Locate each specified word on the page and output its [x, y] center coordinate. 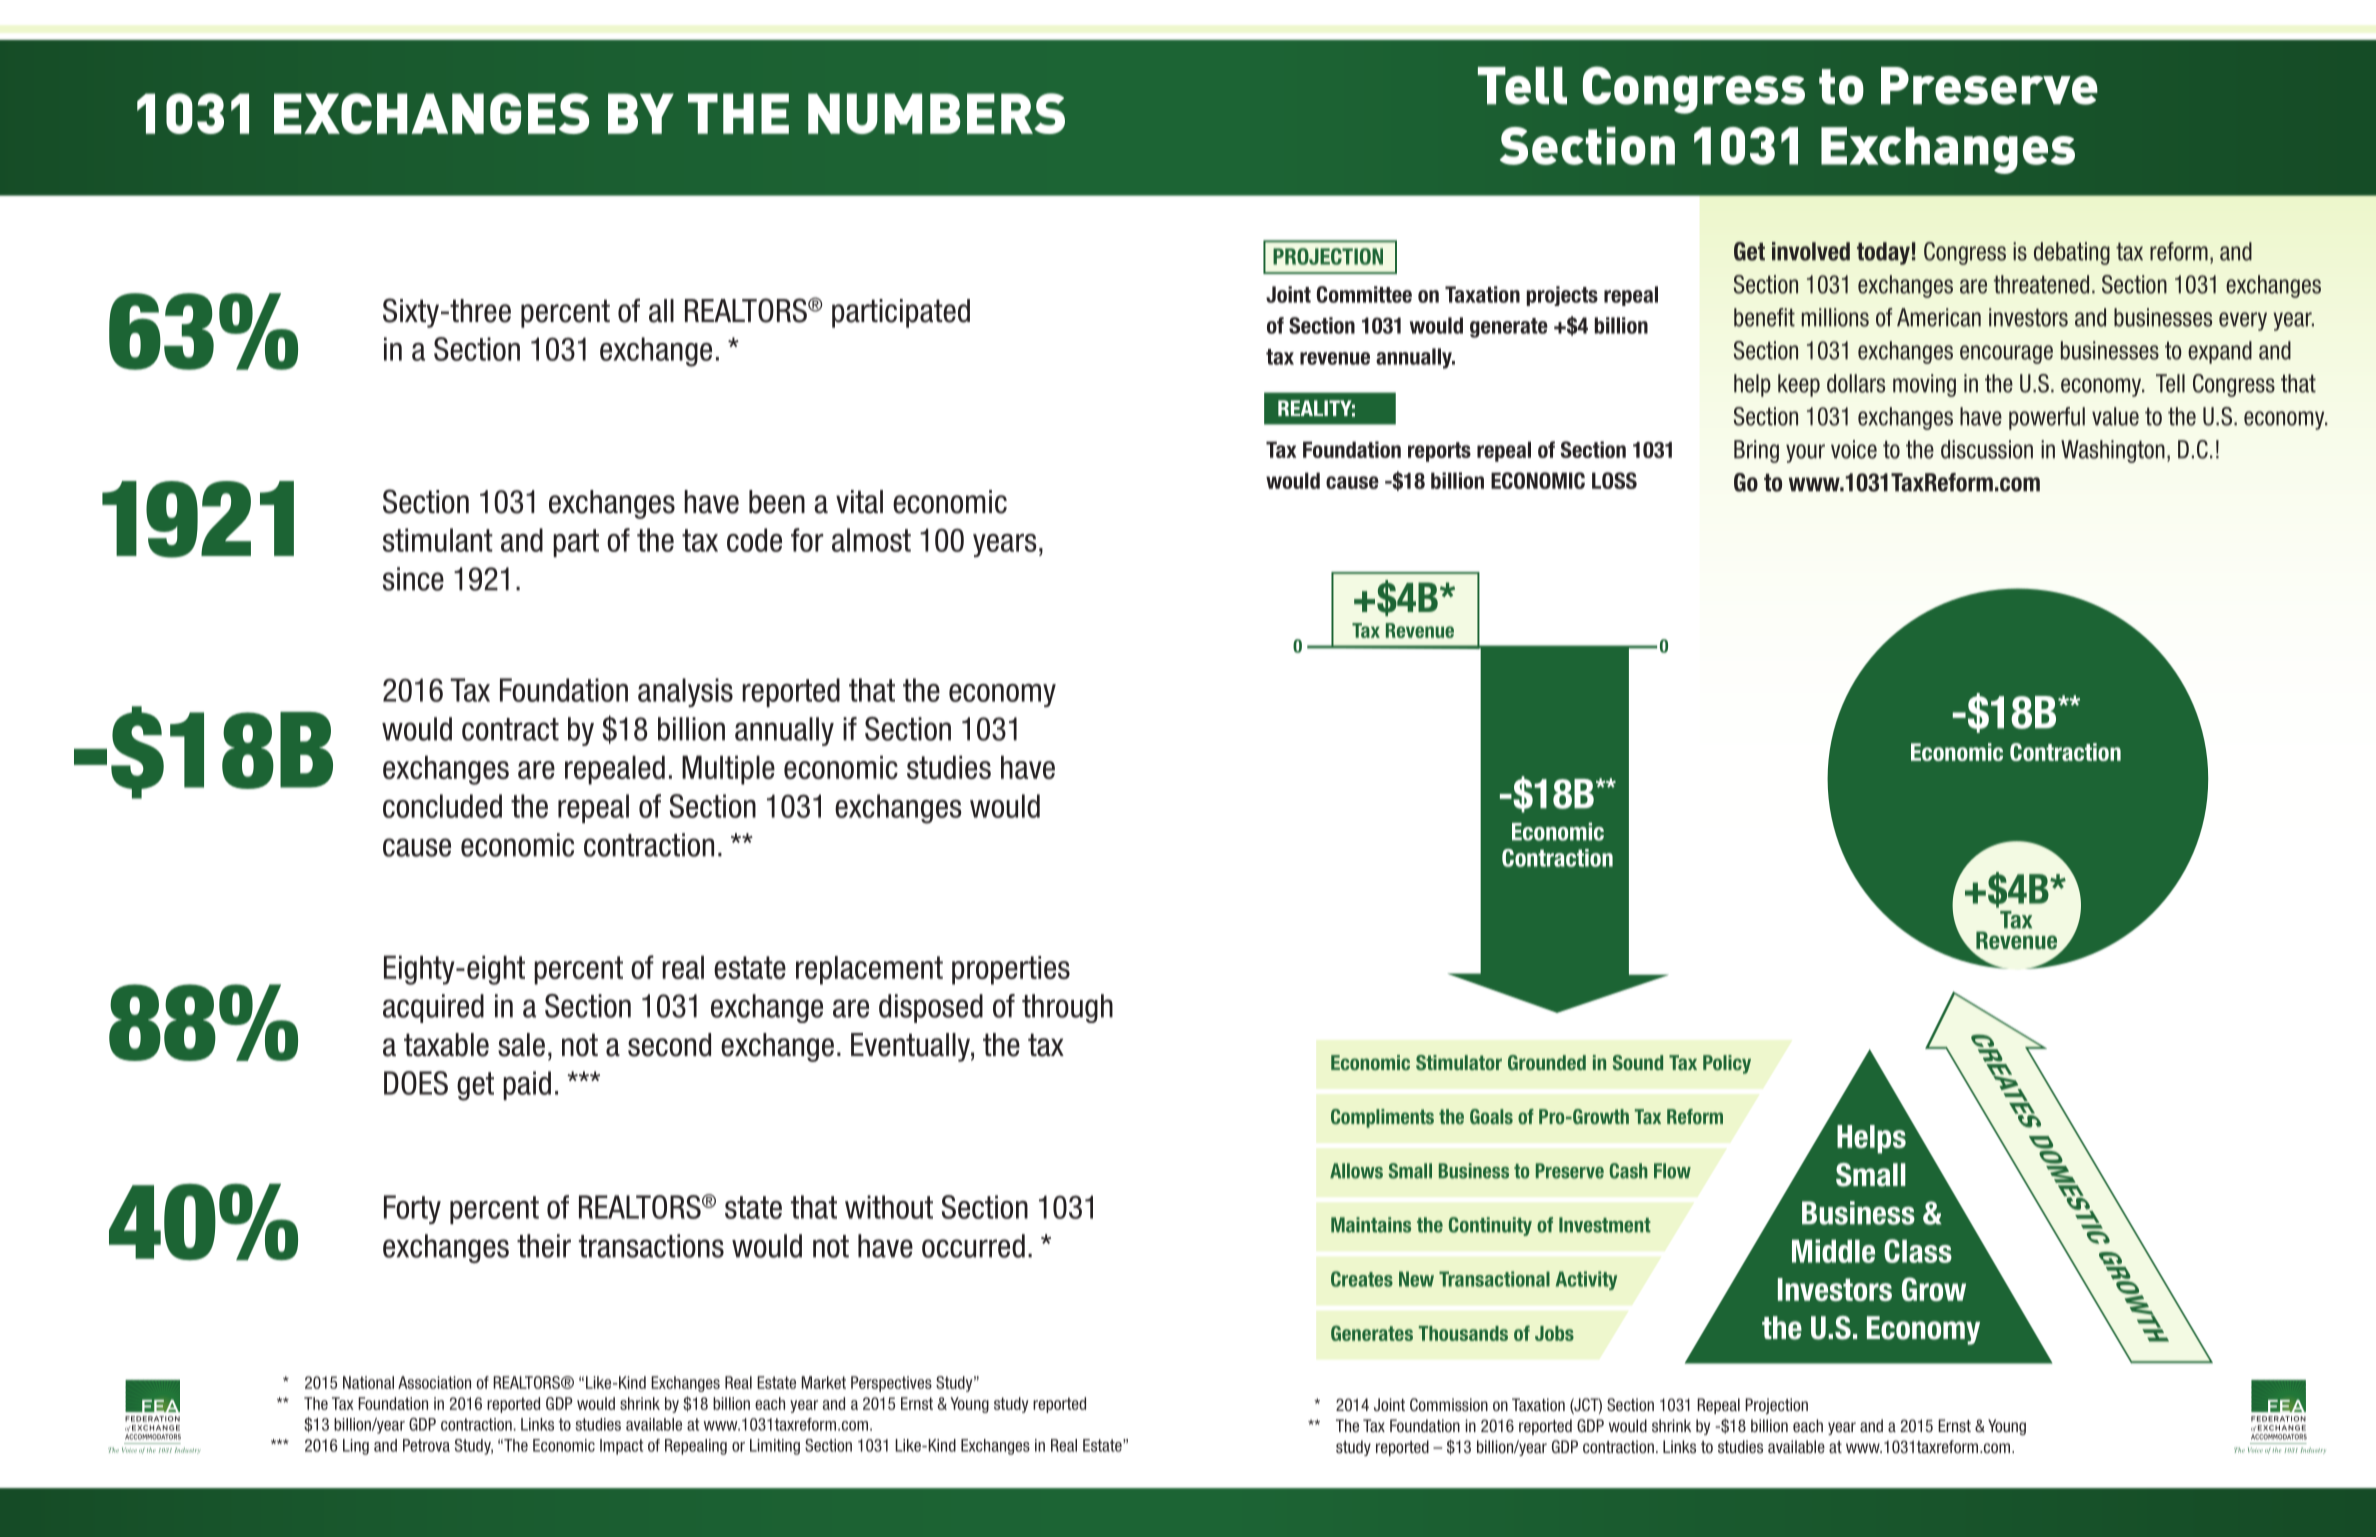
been [777, 502]
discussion [1987, 449]
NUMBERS [936, 113]
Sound [1638, 1062]
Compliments [1382, 1118]
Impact [621, 1447]
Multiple [728, 770]
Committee [1364, 294]
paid [527, 1085]
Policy [1727, 1064]
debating [2072, 253]
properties [1011, 970]
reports [1439, 452]
